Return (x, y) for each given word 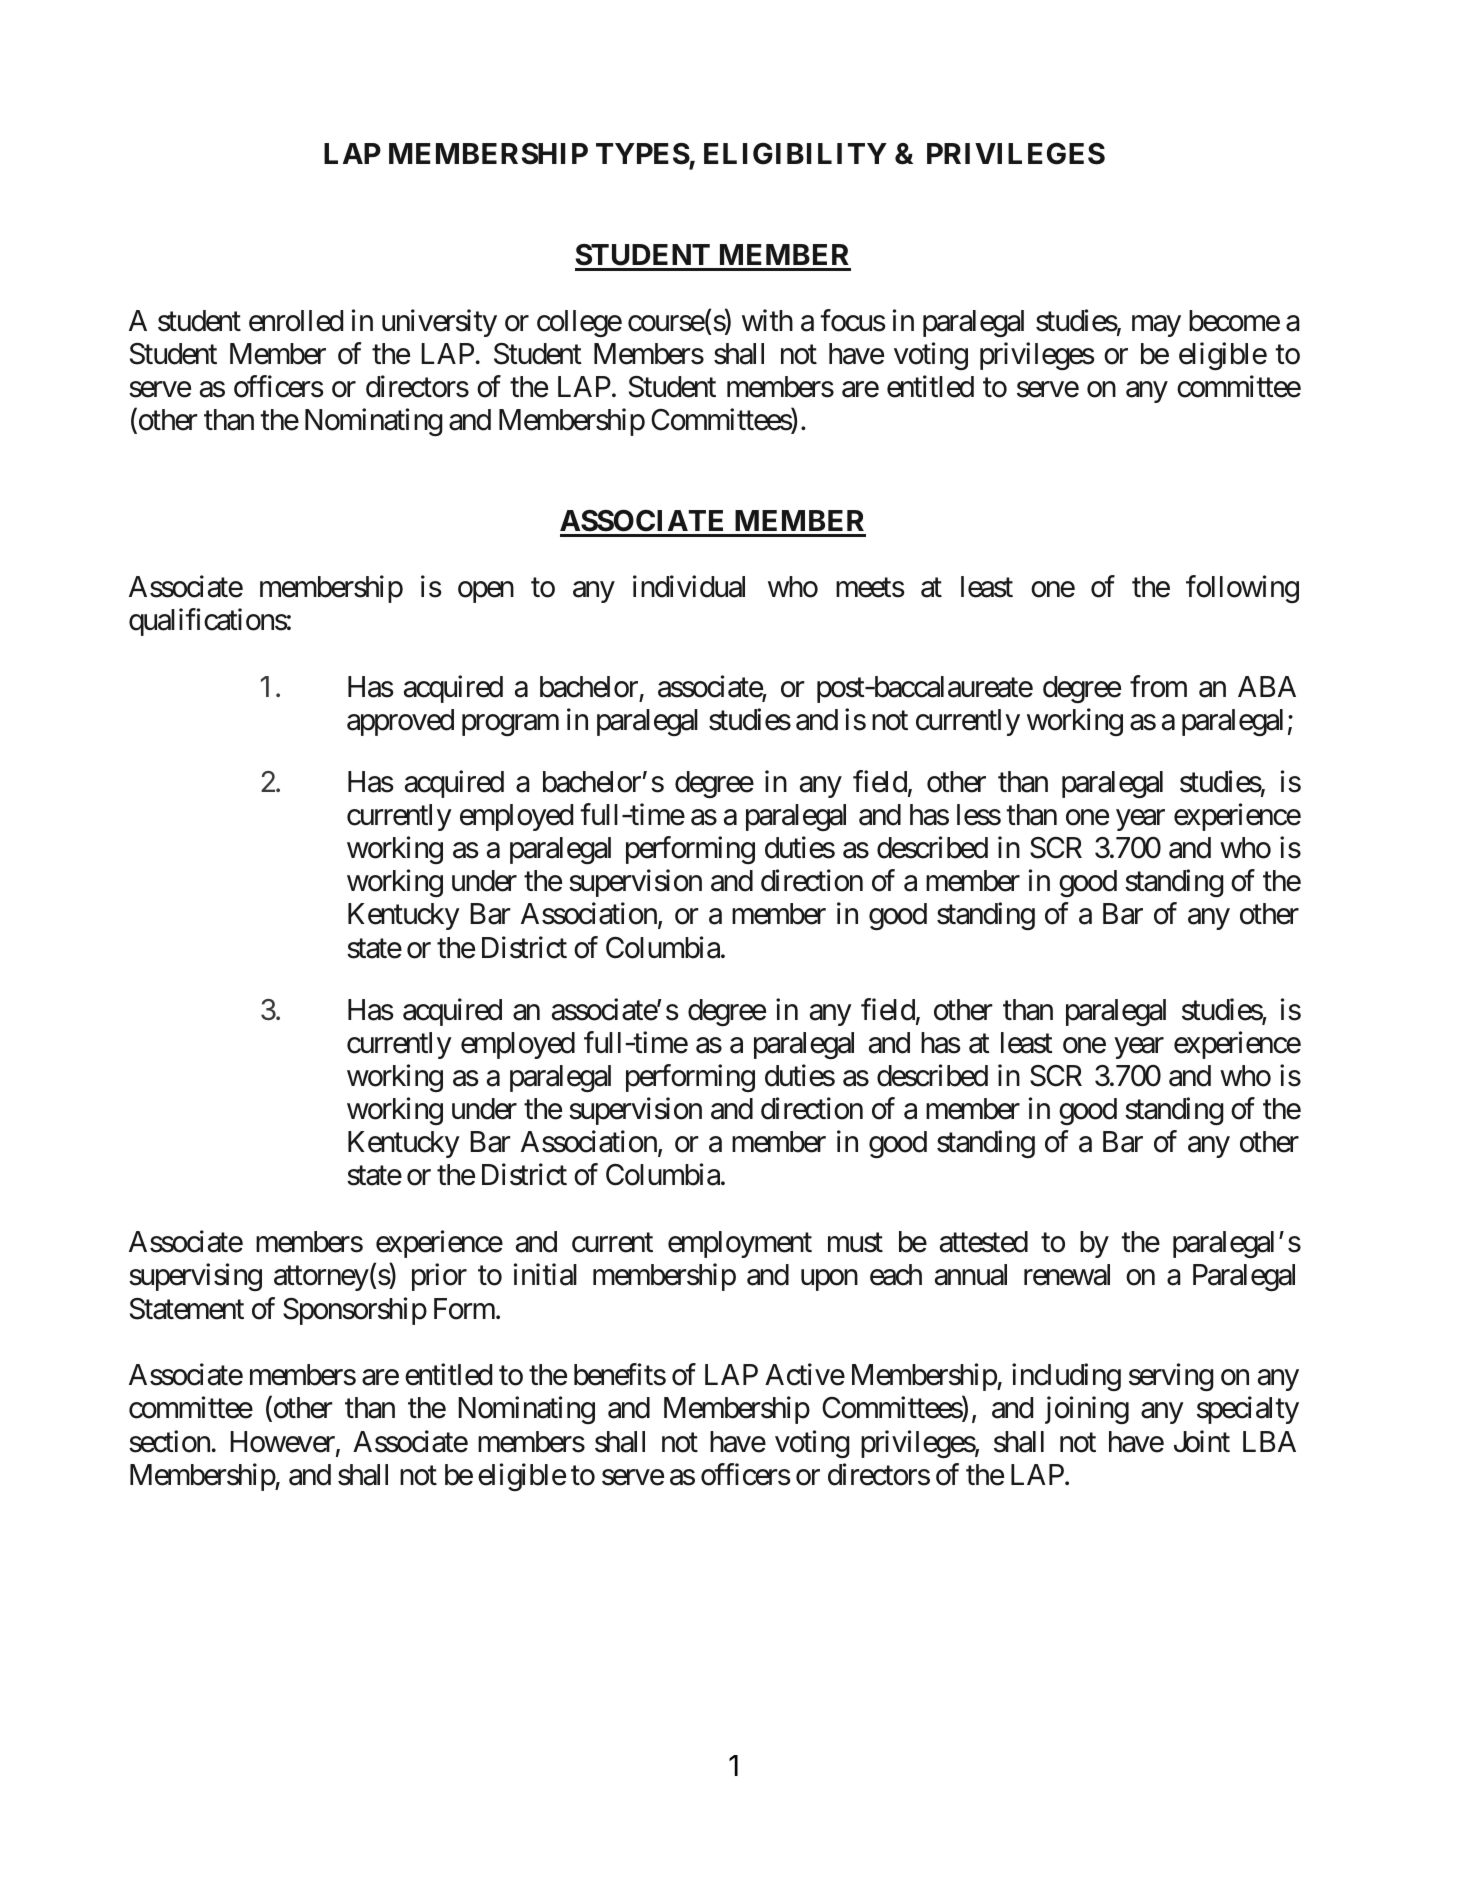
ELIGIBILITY (795, 154)
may (1156, 326)
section (169, 1441)
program (510, 725)
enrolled (296, 321)
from (1158, 686)
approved (400, 722)
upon (829, 1280)
